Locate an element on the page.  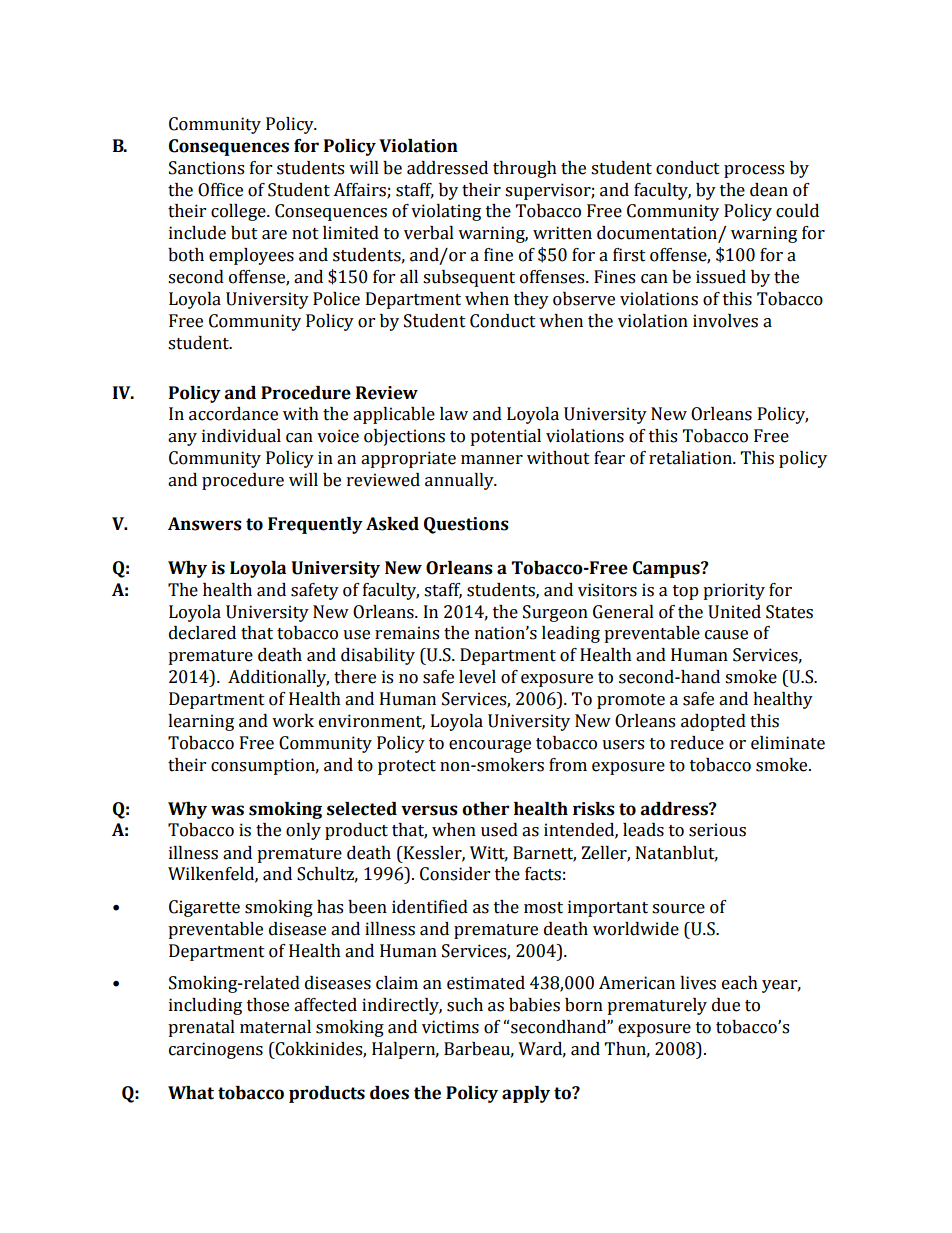
apply is located at coordinates (526, 1094).
